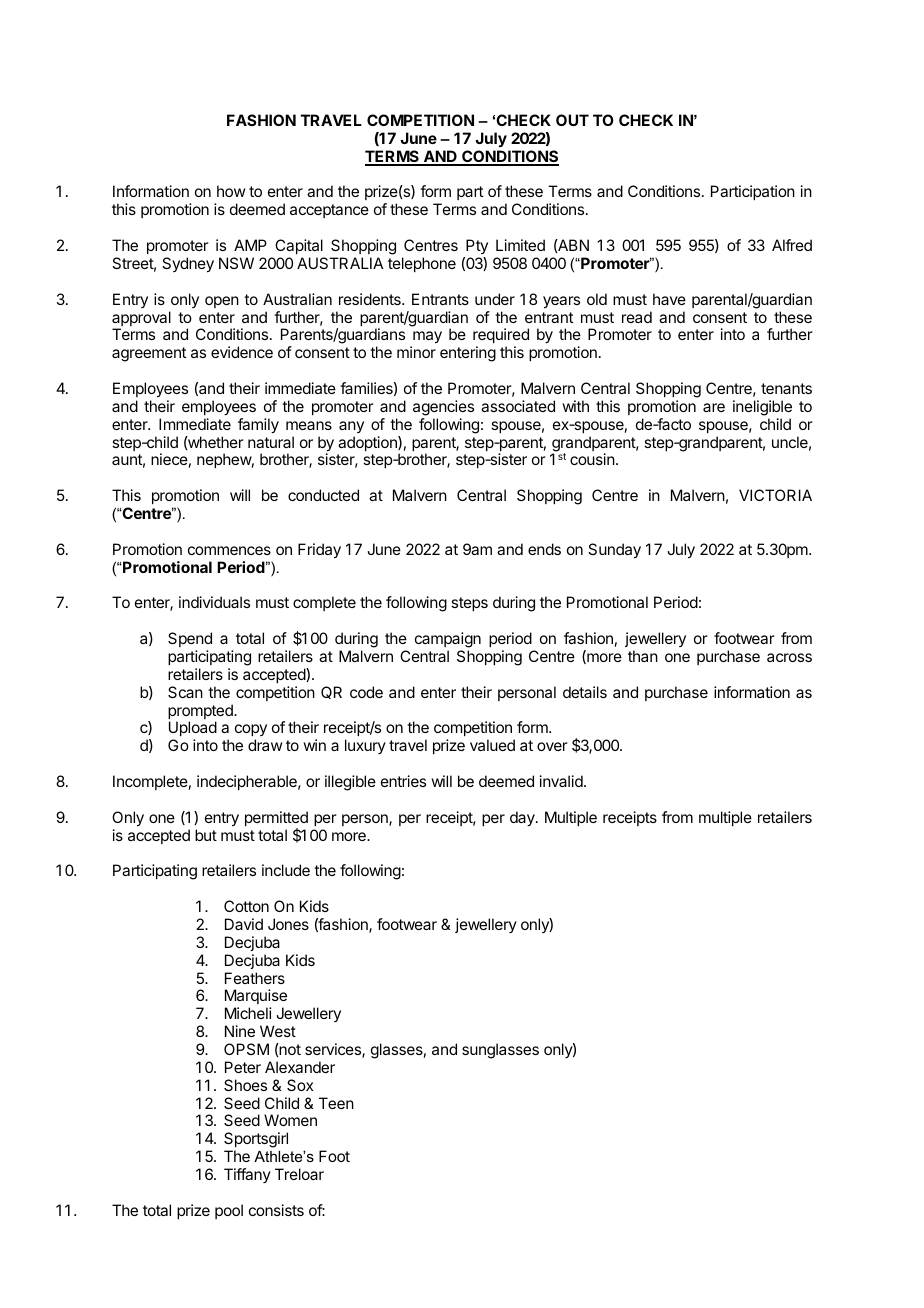 The height and width of the screenshot is (1308, 924). I want to click on Sox, so click(300, 1085).
